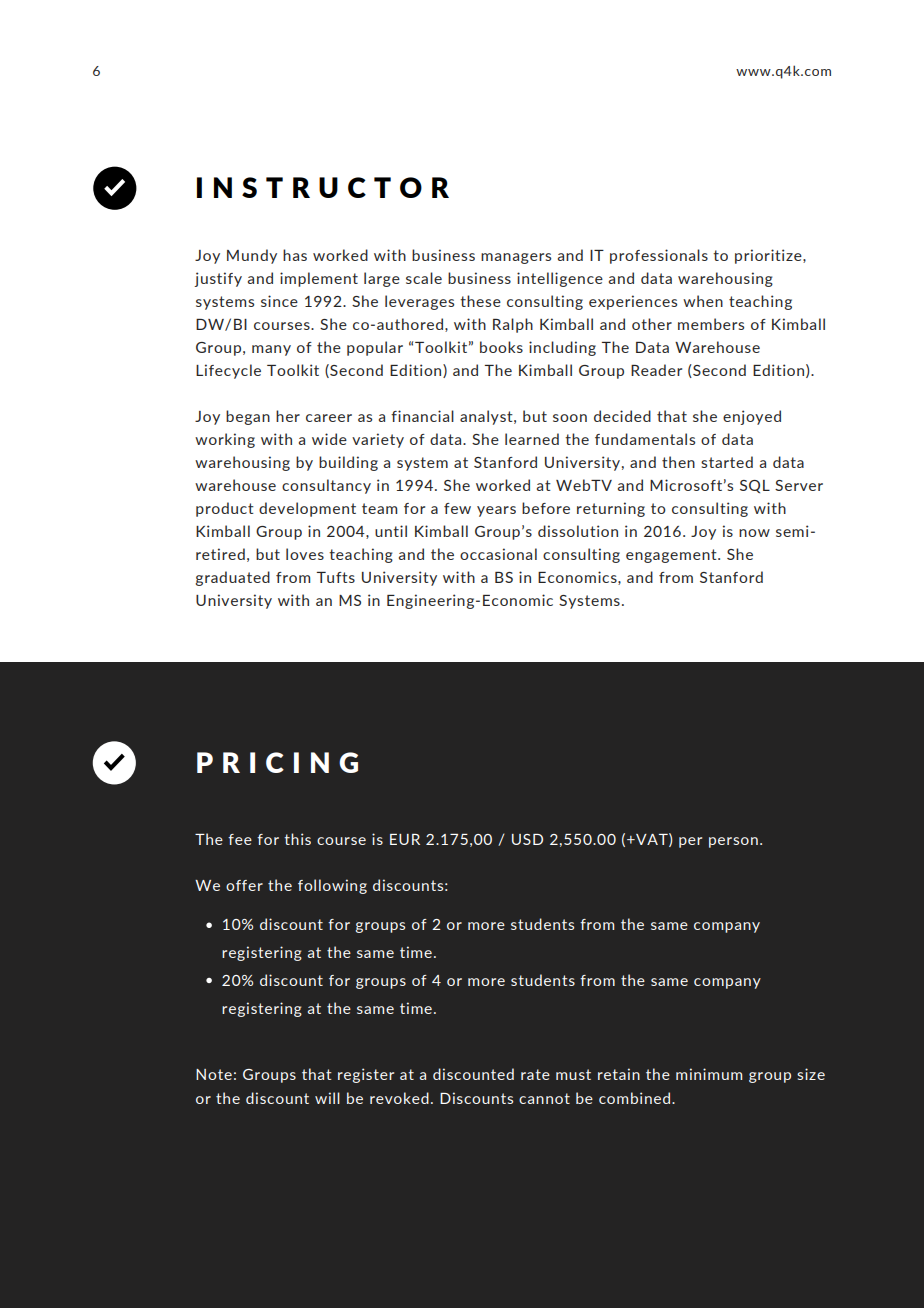 The image size is (924, 1308). Describe the element at coordinates (279, 301) in the document. I see `since` at that location.
